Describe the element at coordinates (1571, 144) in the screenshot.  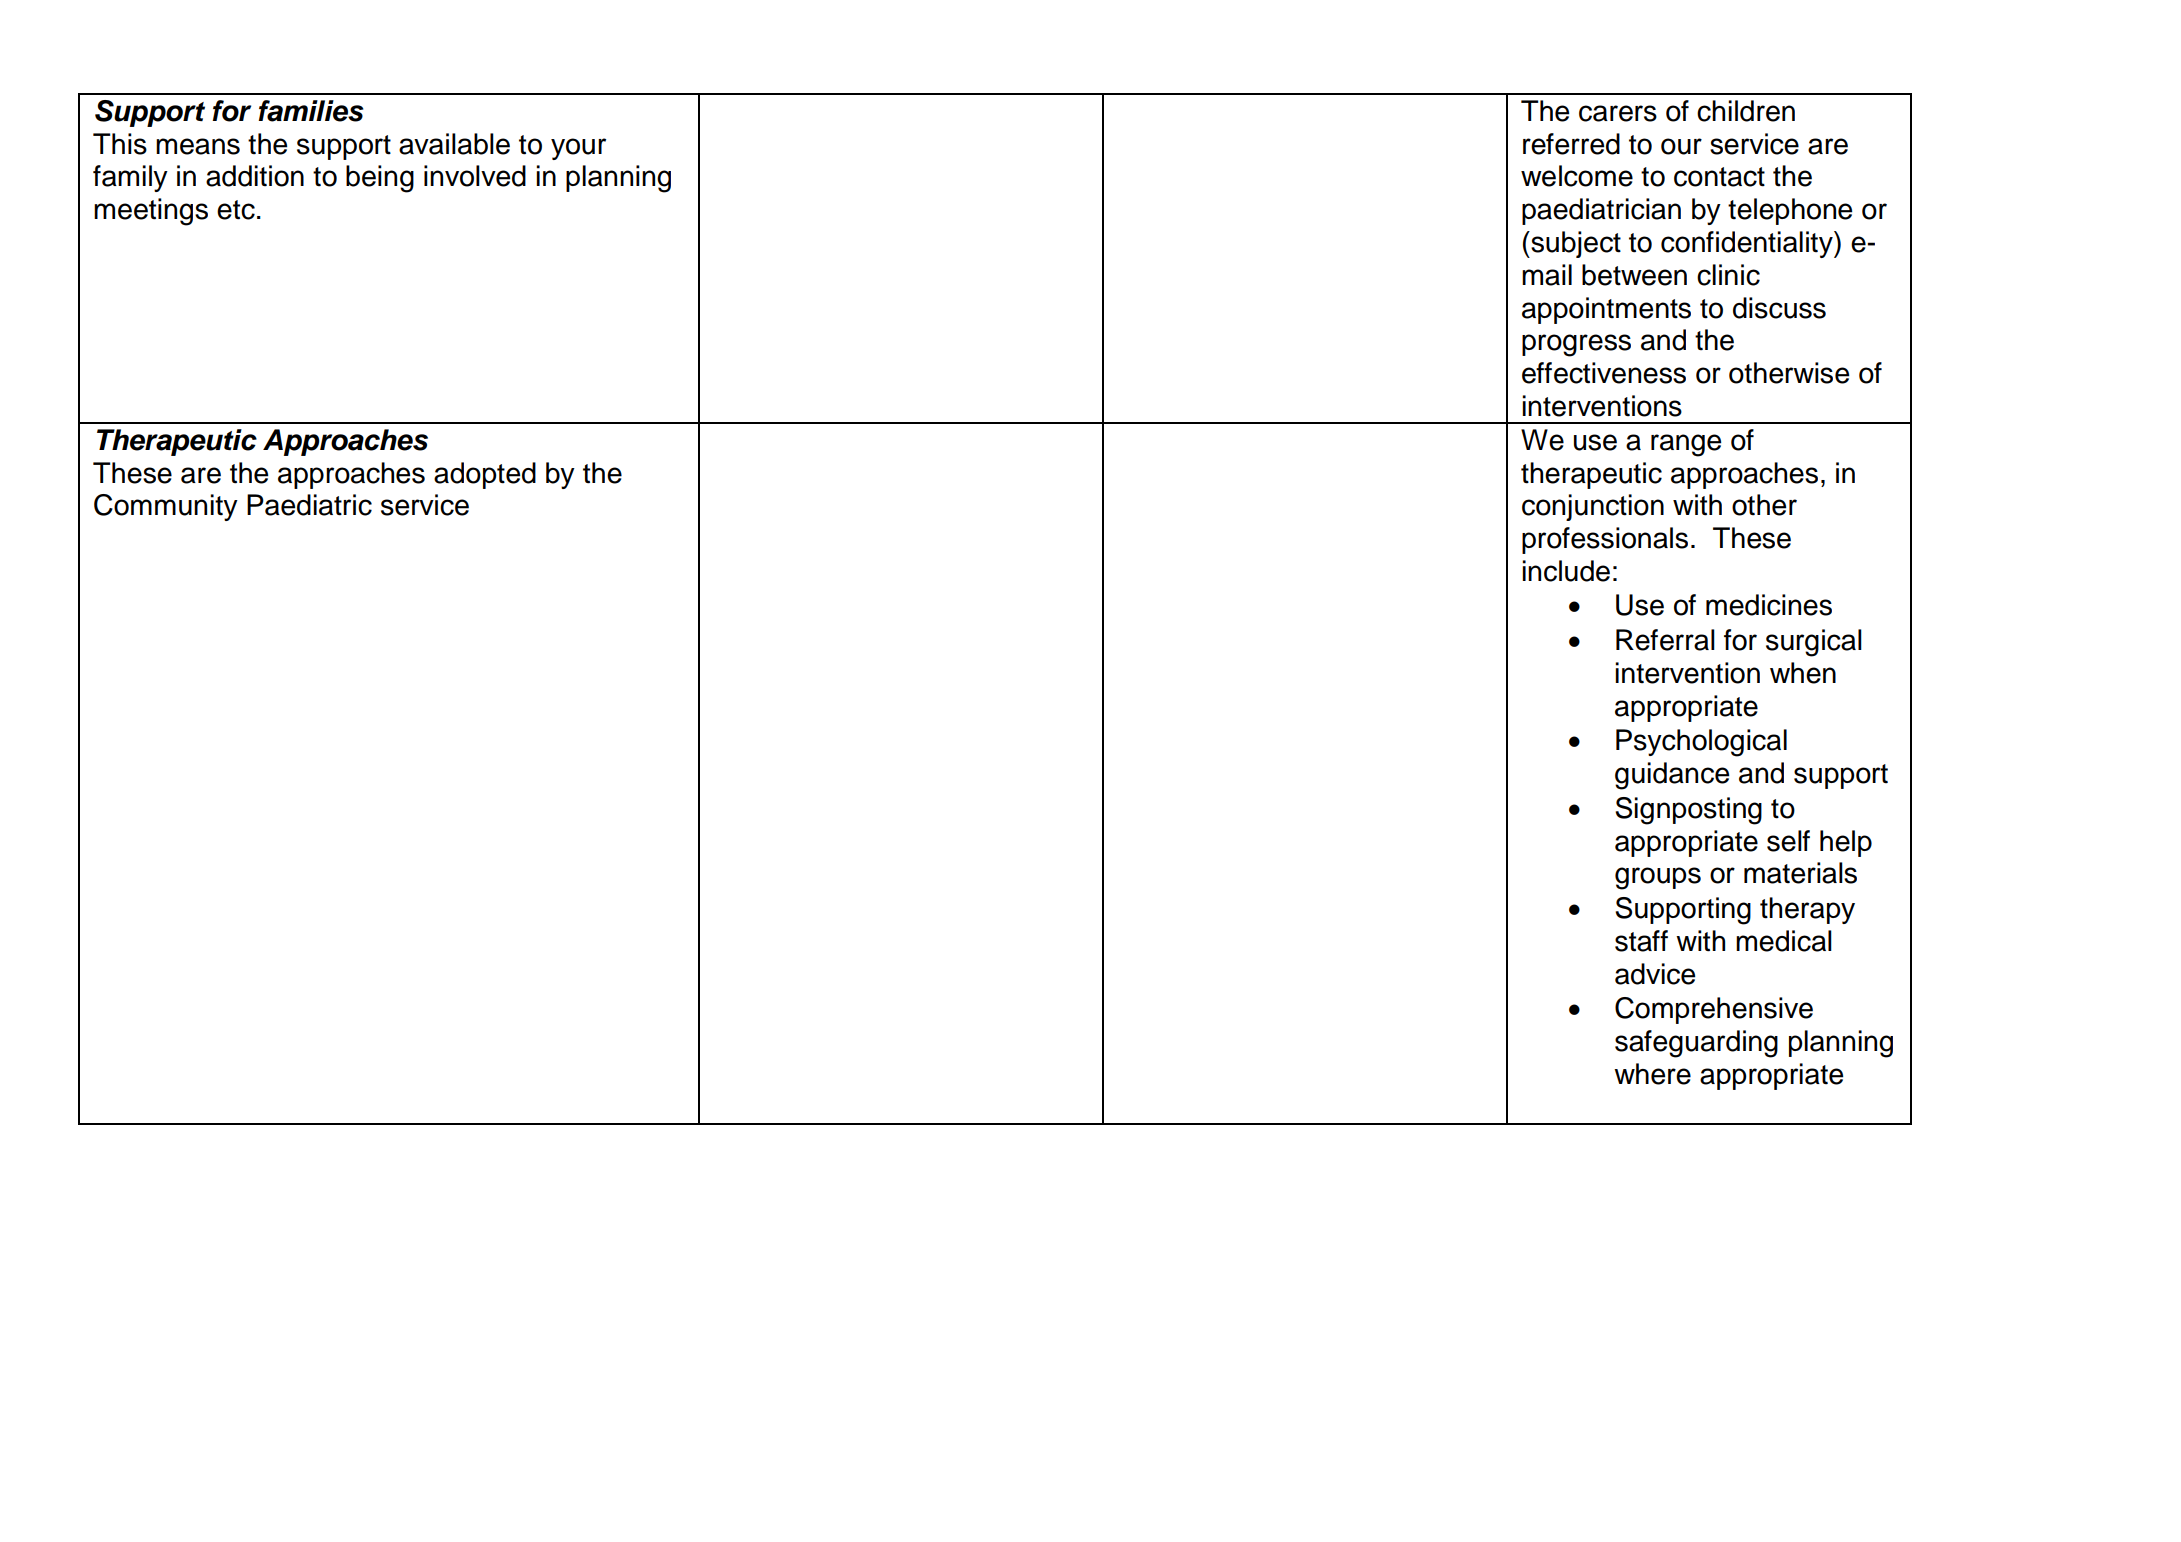
I see `referred` at that location.
